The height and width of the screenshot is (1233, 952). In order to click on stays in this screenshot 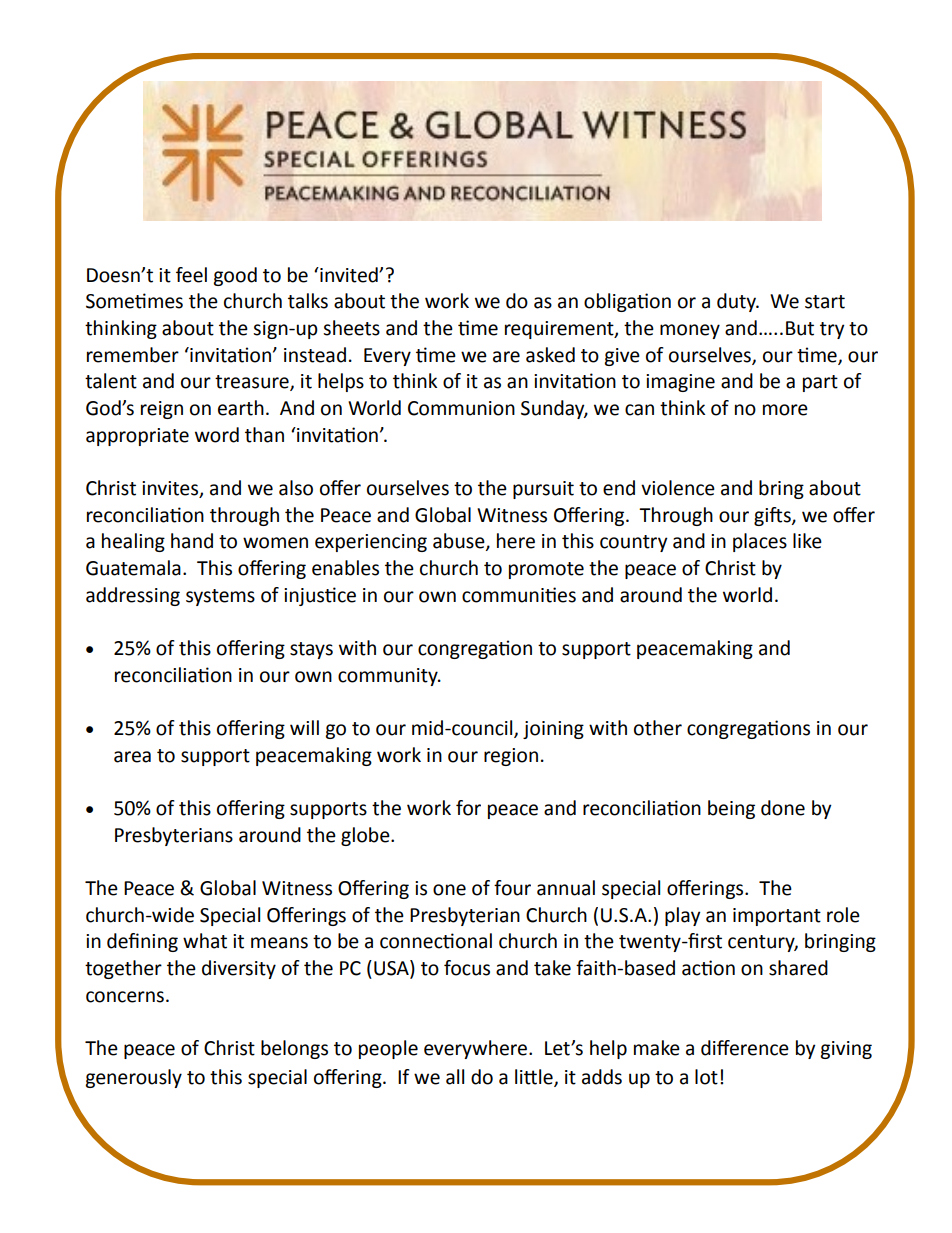, I will do `click(311, 650)`.
